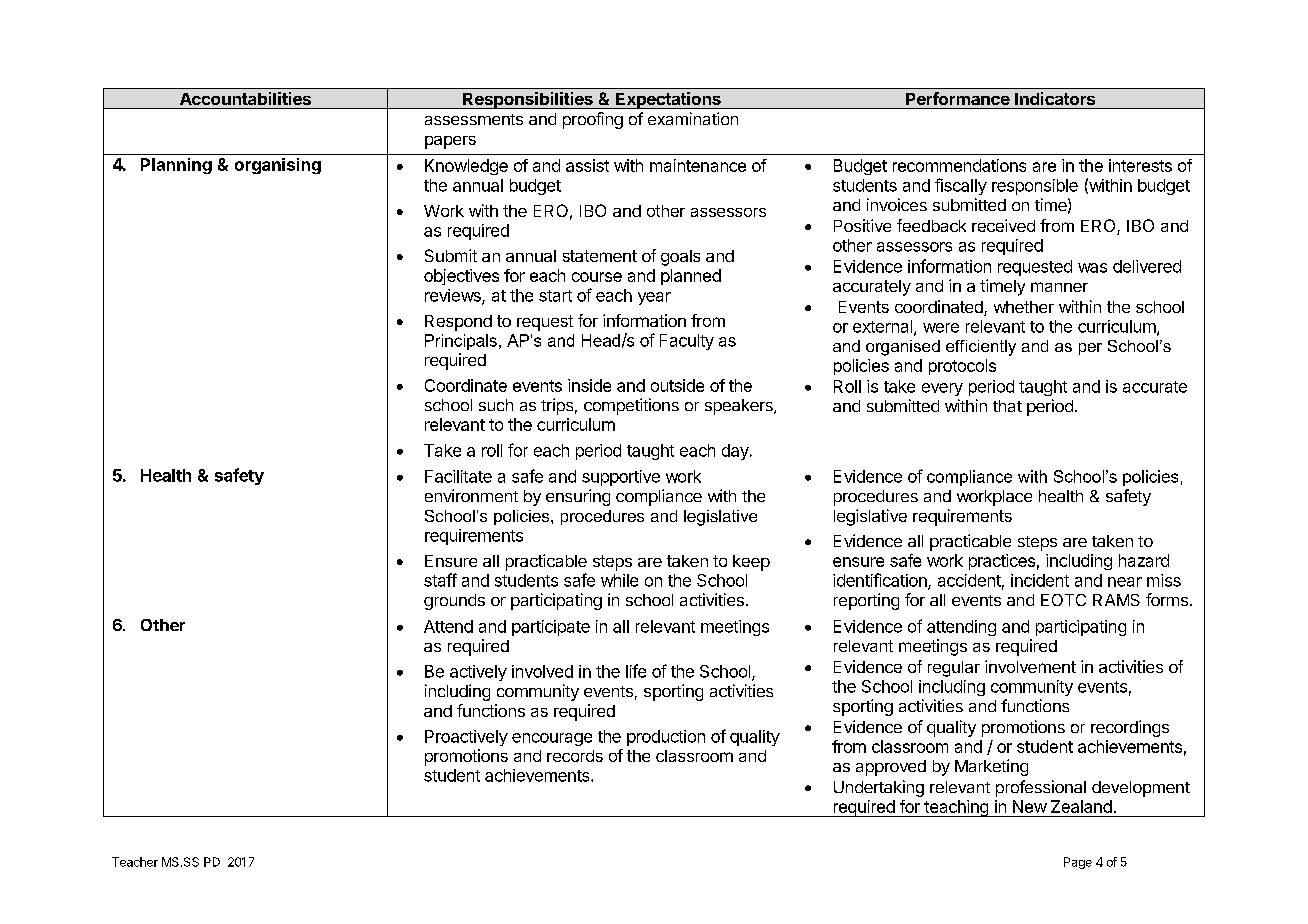 The width and height of the screenshot is (1308, 924). Describe the element at coordinates (575, 756) in the screenshot. I see `records` at that location.
